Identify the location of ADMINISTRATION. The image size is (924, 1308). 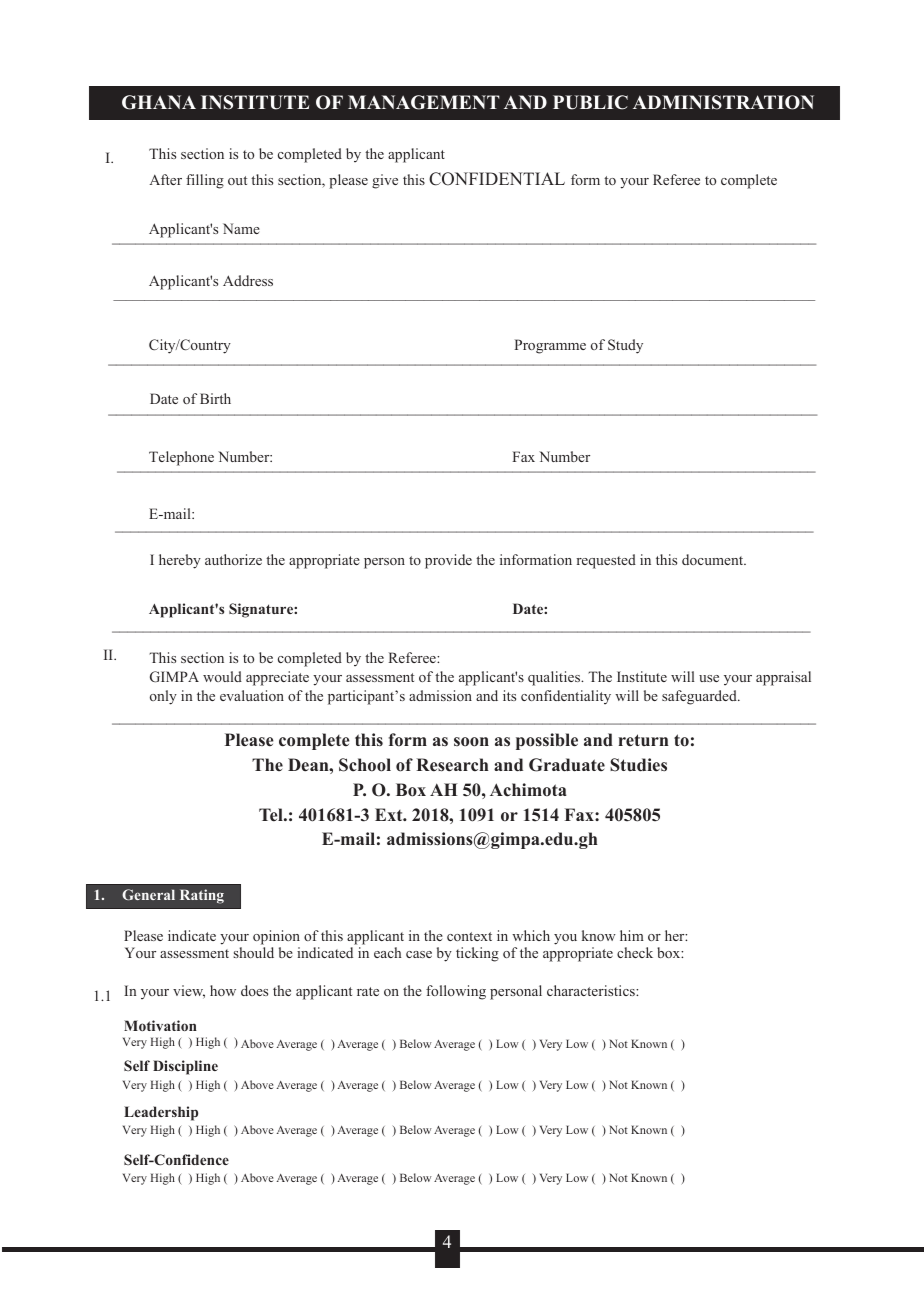
(723, 102).
